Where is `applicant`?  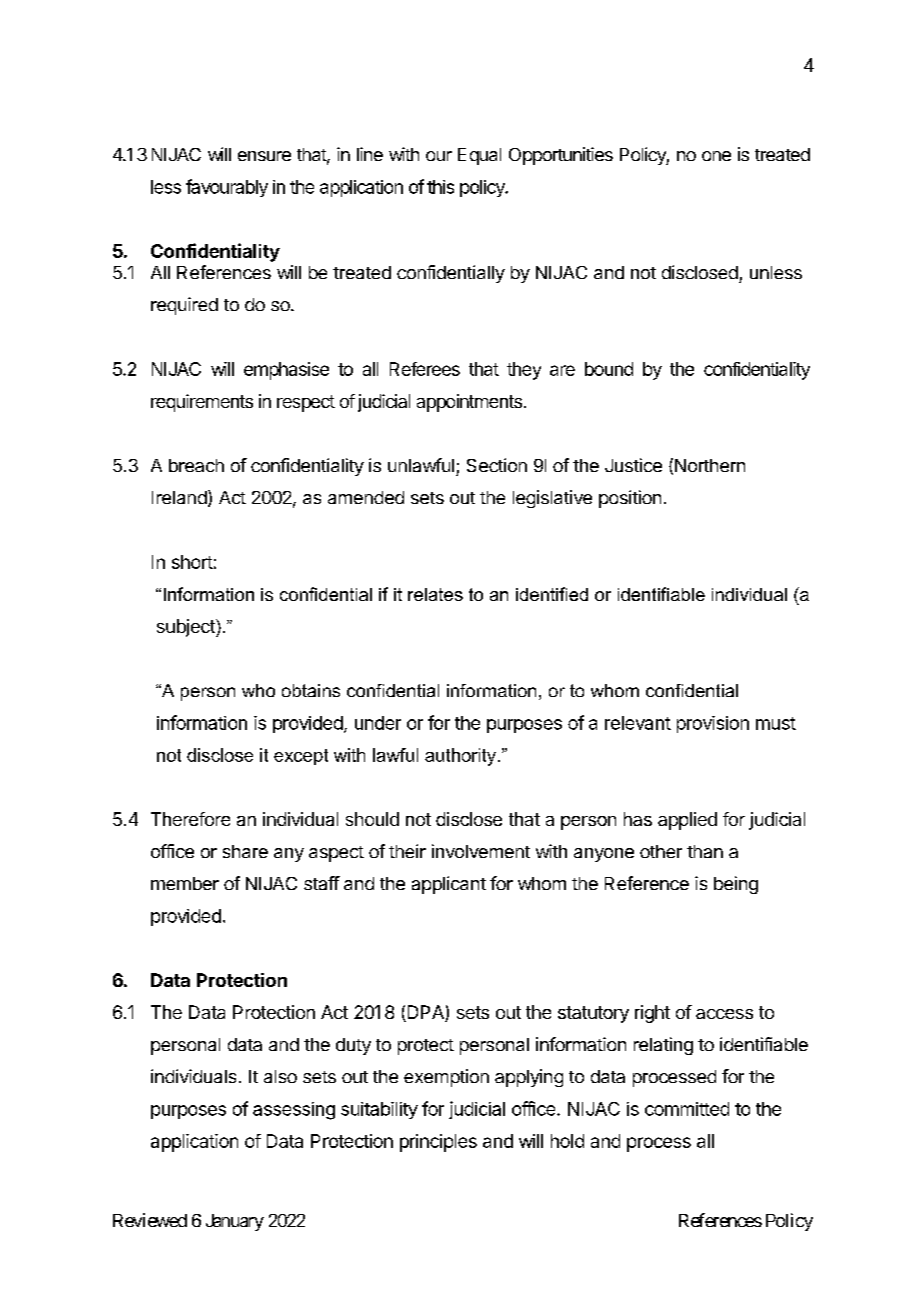 applicant is located at coordinates (449, 885).
